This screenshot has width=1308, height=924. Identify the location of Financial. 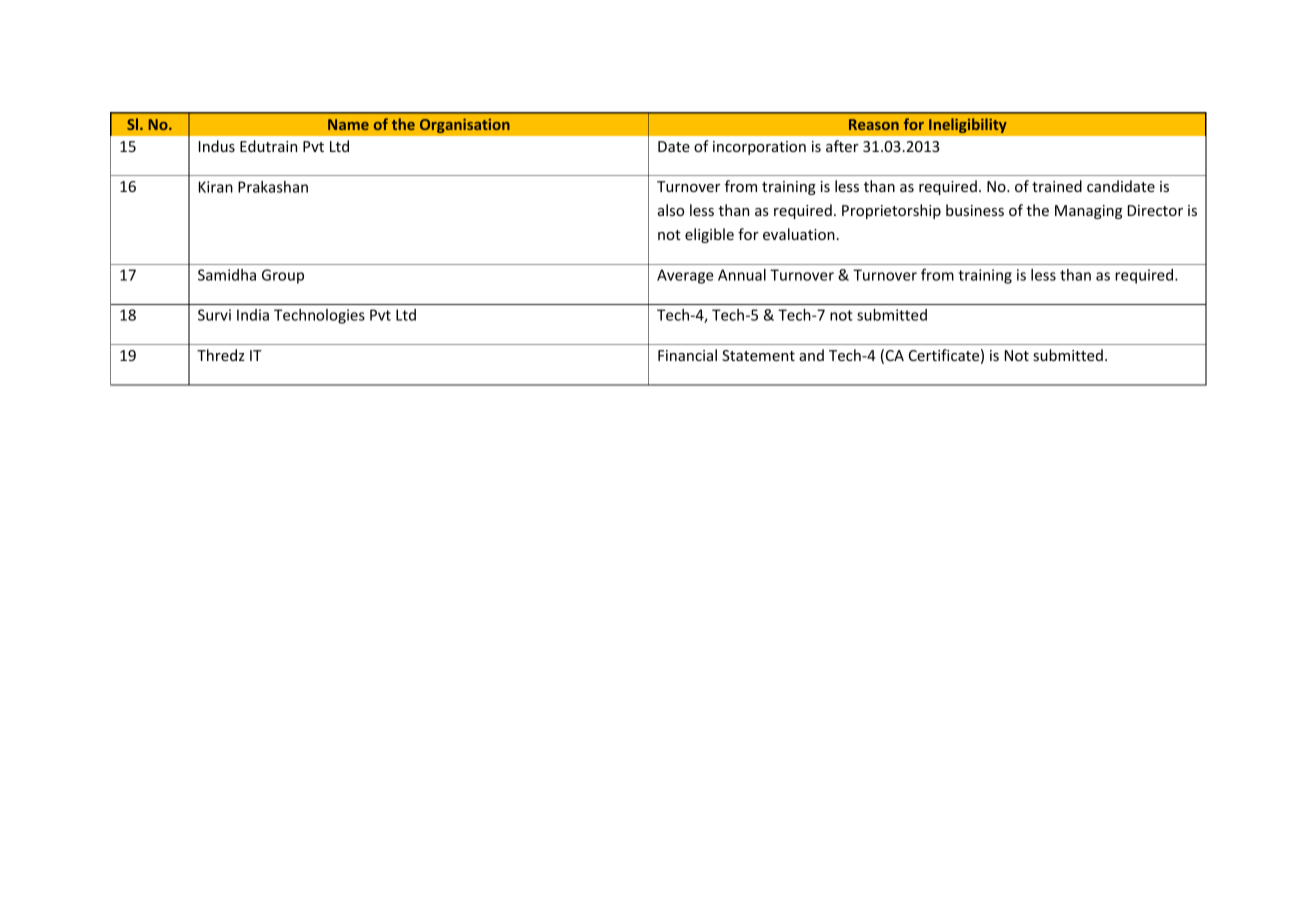
(687, 355).
